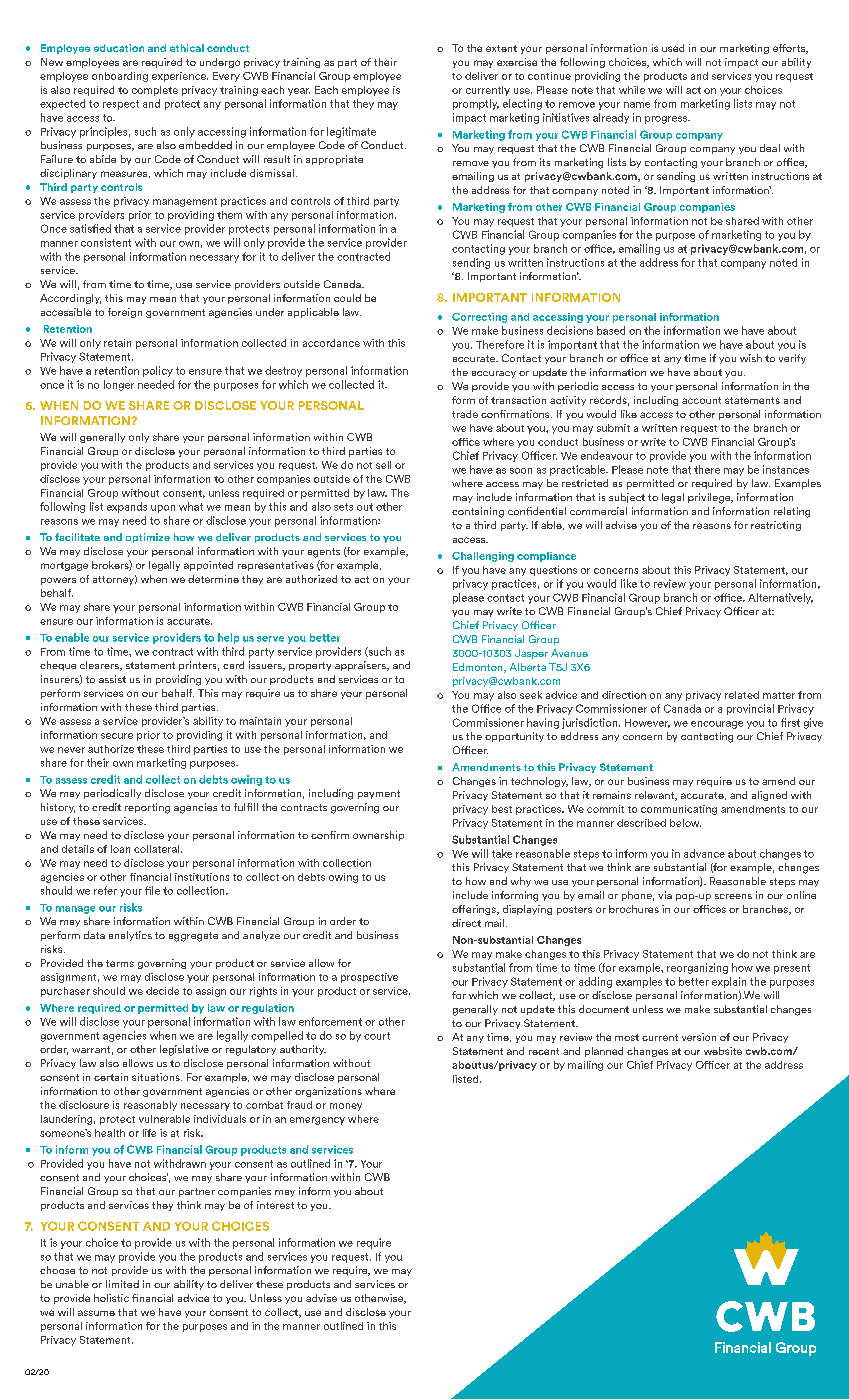  What do you see at coordinates (701, 400) in the screenshot?
I see `account` at bounding box center [701, 400].
